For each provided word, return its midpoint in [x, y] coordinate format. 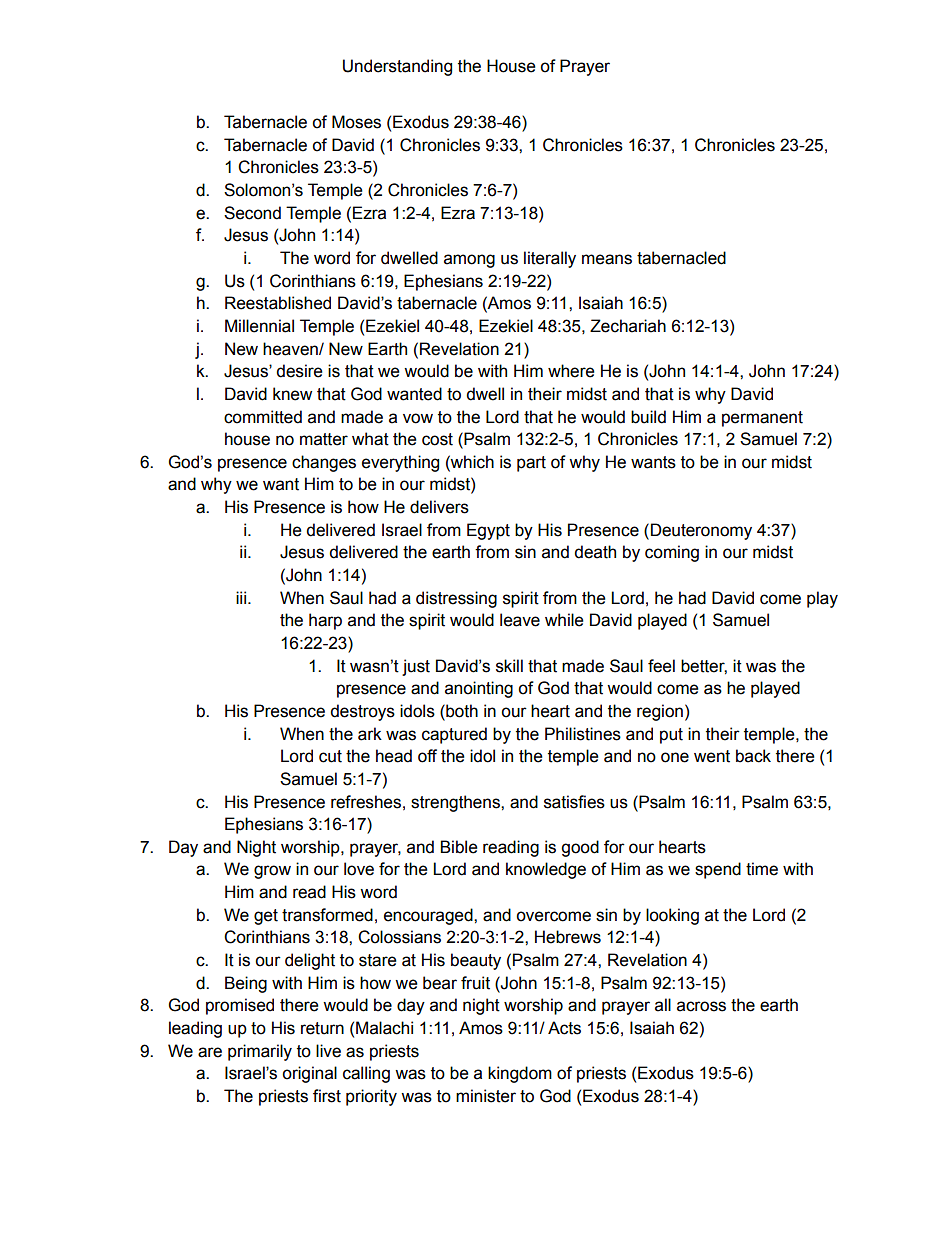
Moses [356, 122]
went [712, 756]
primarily [260, 1052]
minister [486, 1096]
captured [454, 735]
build [648, 417]
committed [263, 417]
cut [330, 756]
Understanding [397, 67]
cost [437, 439]
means [607, 259]
